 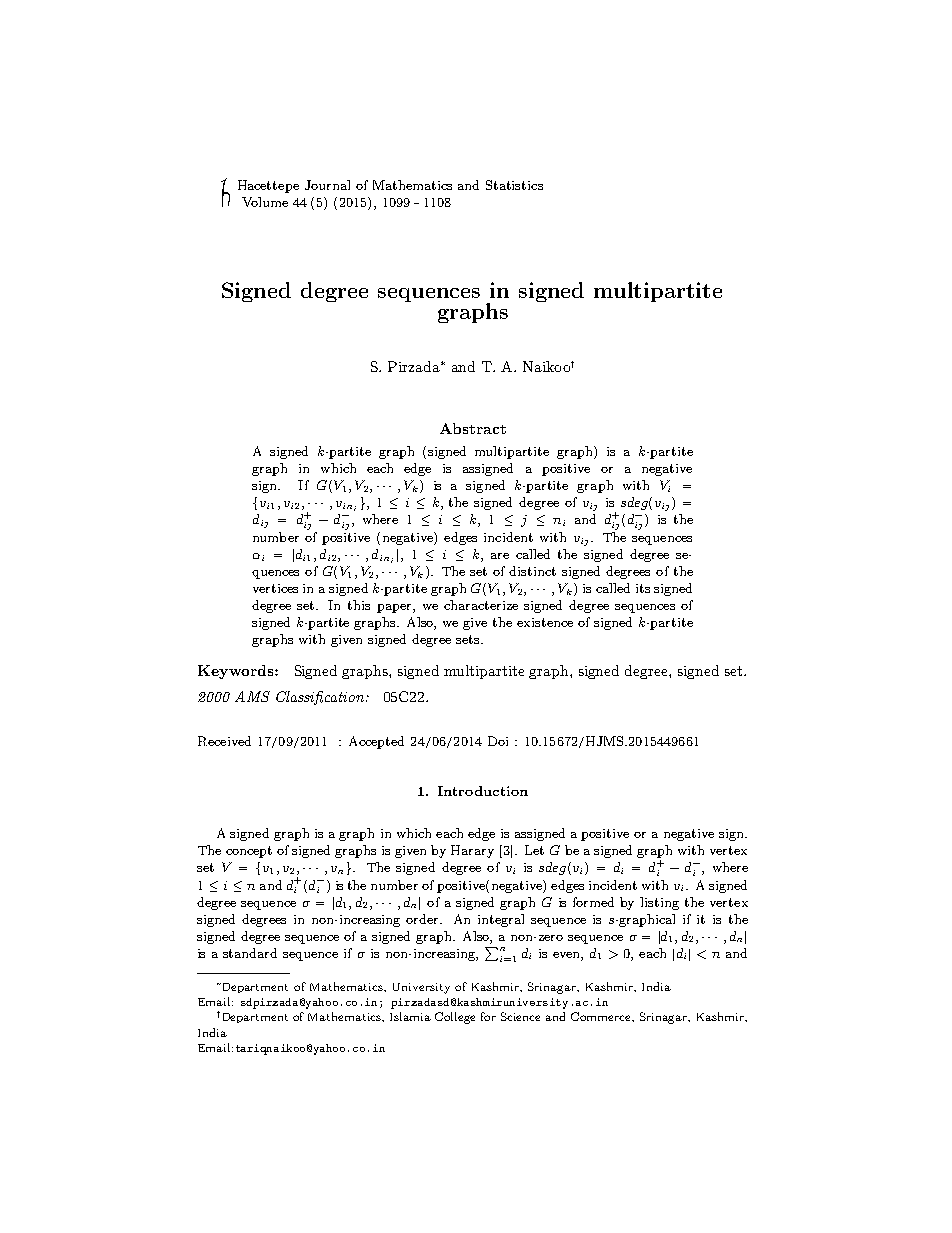 What do you see at coordinates (265, 202) in the screenshot?
I see `Volume` at bounding box center [265, 202].
